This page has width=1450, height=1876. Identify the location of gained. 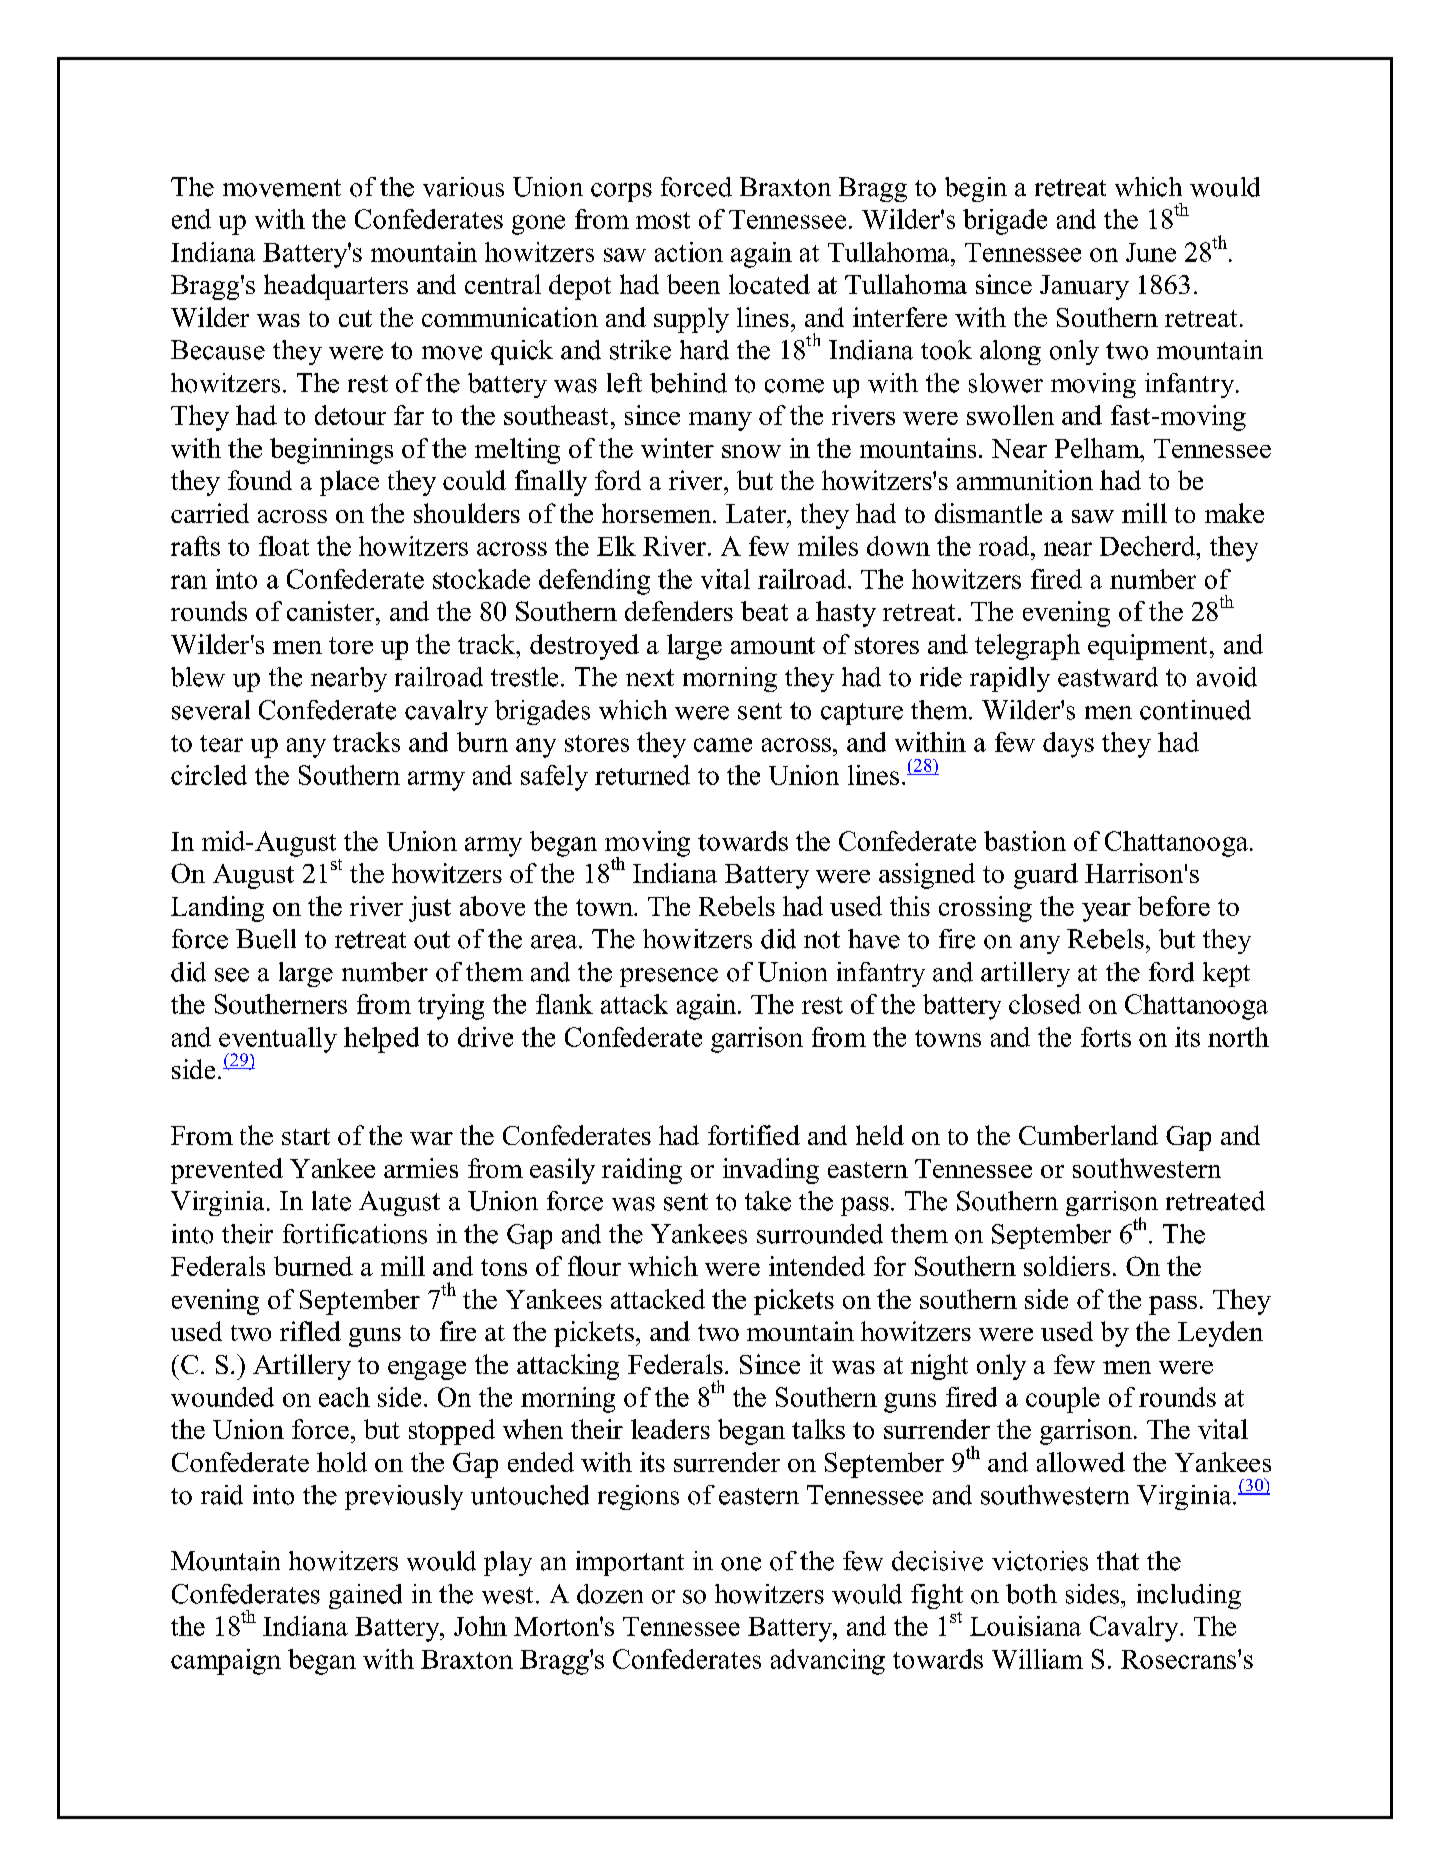
(365, 1596).
